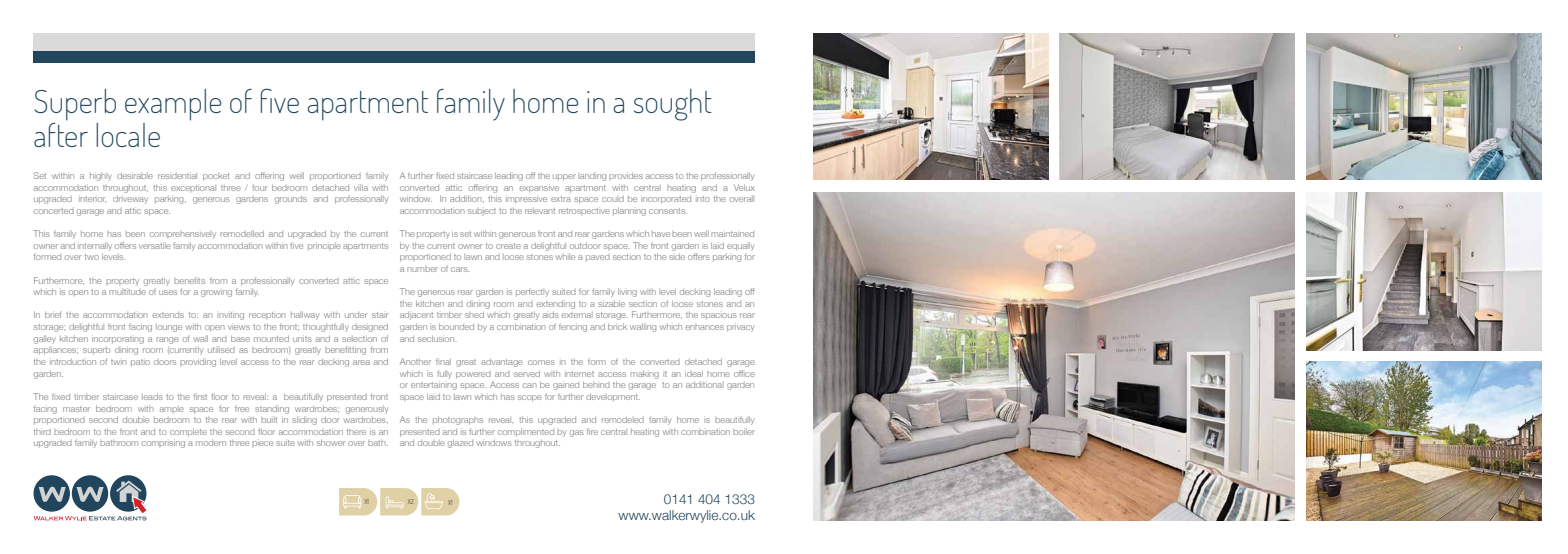  What do you see at coordinates (163, 444) in the page?
I see `comprising` at bounding box center [163, 444].
